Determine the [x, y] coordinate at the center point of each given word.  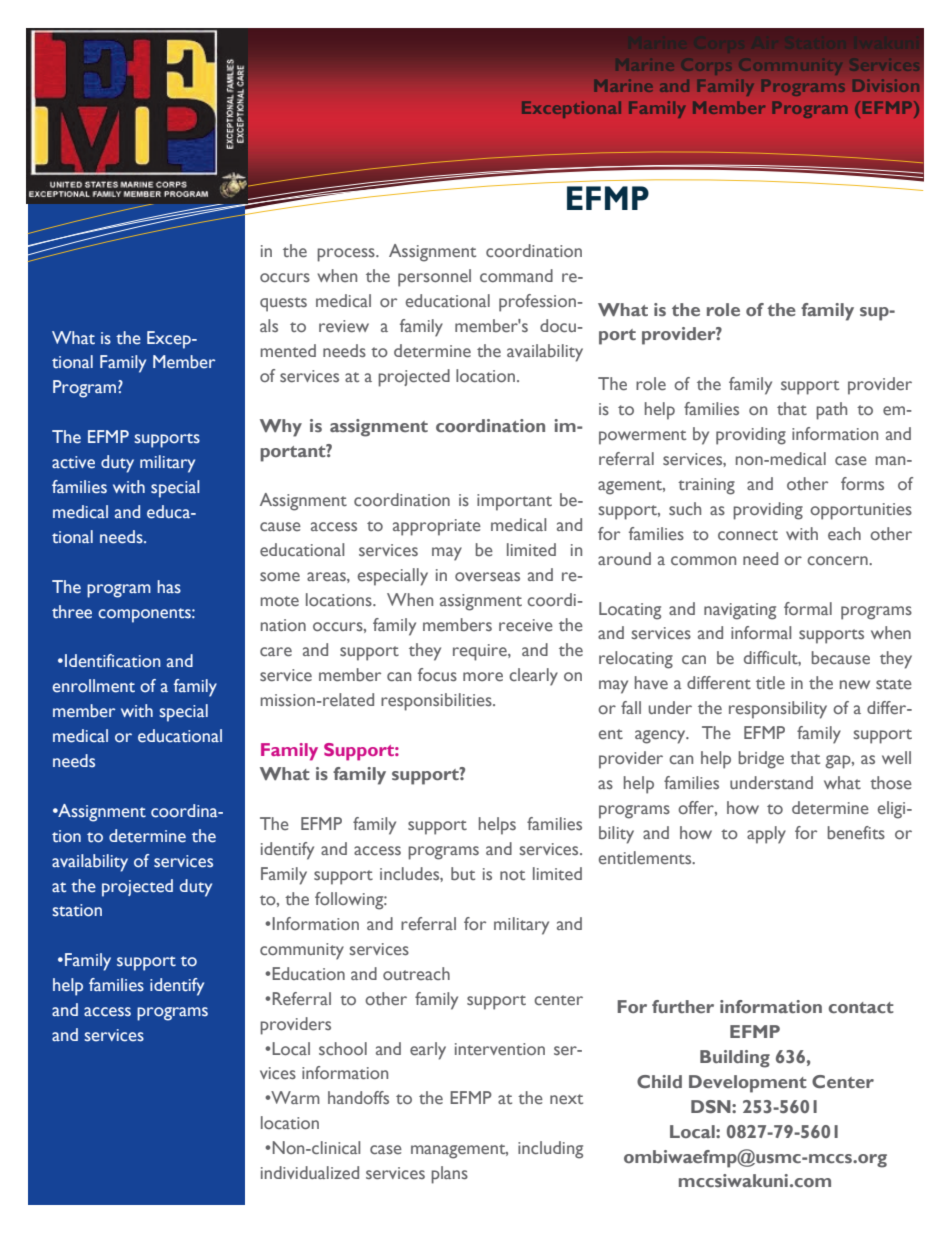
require [481, 652]
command [516, 275]
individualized [310, 1173]
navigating [740, 611]
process [347, 255]
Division [885, 86]
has [169, 587]
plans [449, 1175]
